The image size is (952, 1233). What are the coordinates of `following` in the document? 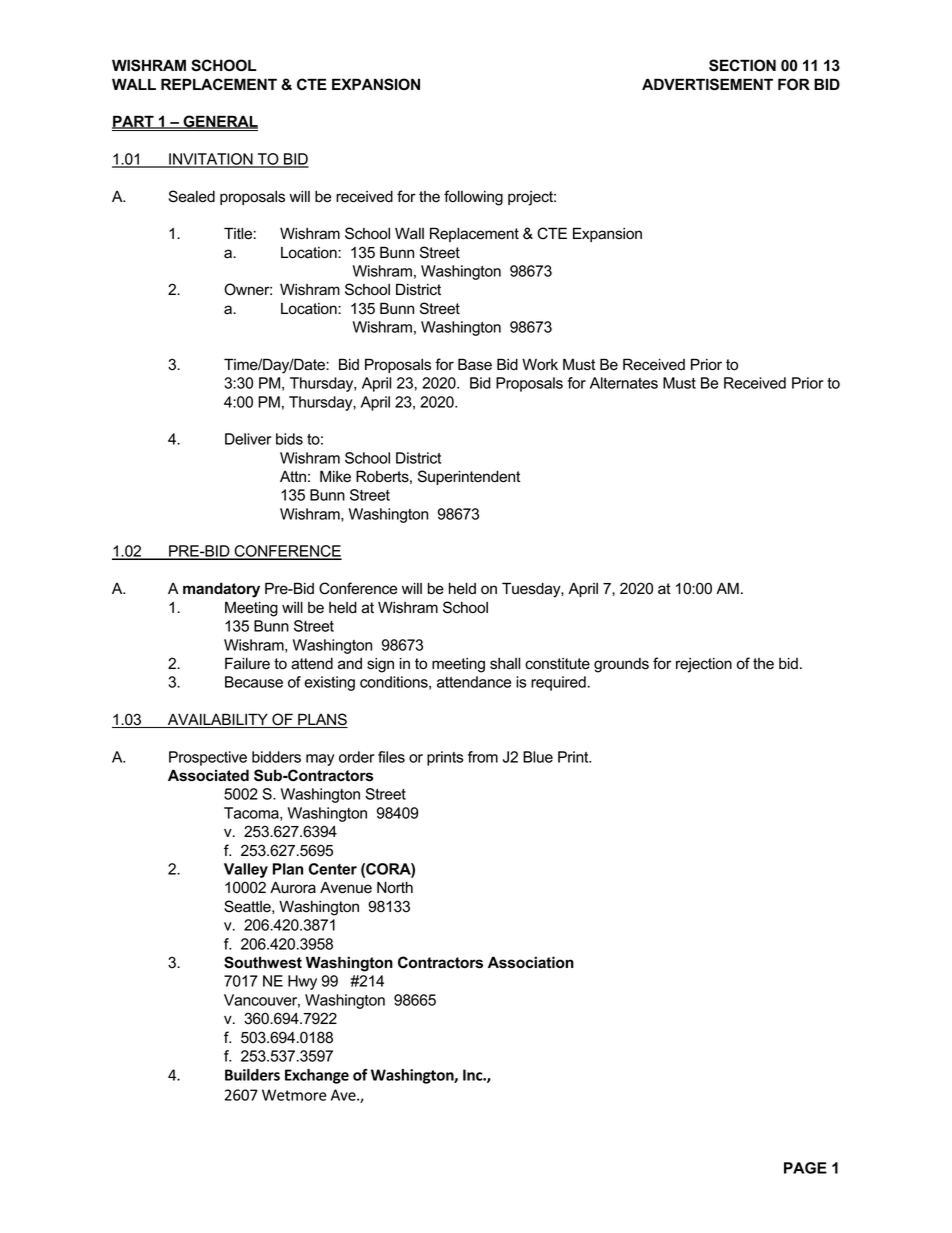 It's located at (473, 198).
